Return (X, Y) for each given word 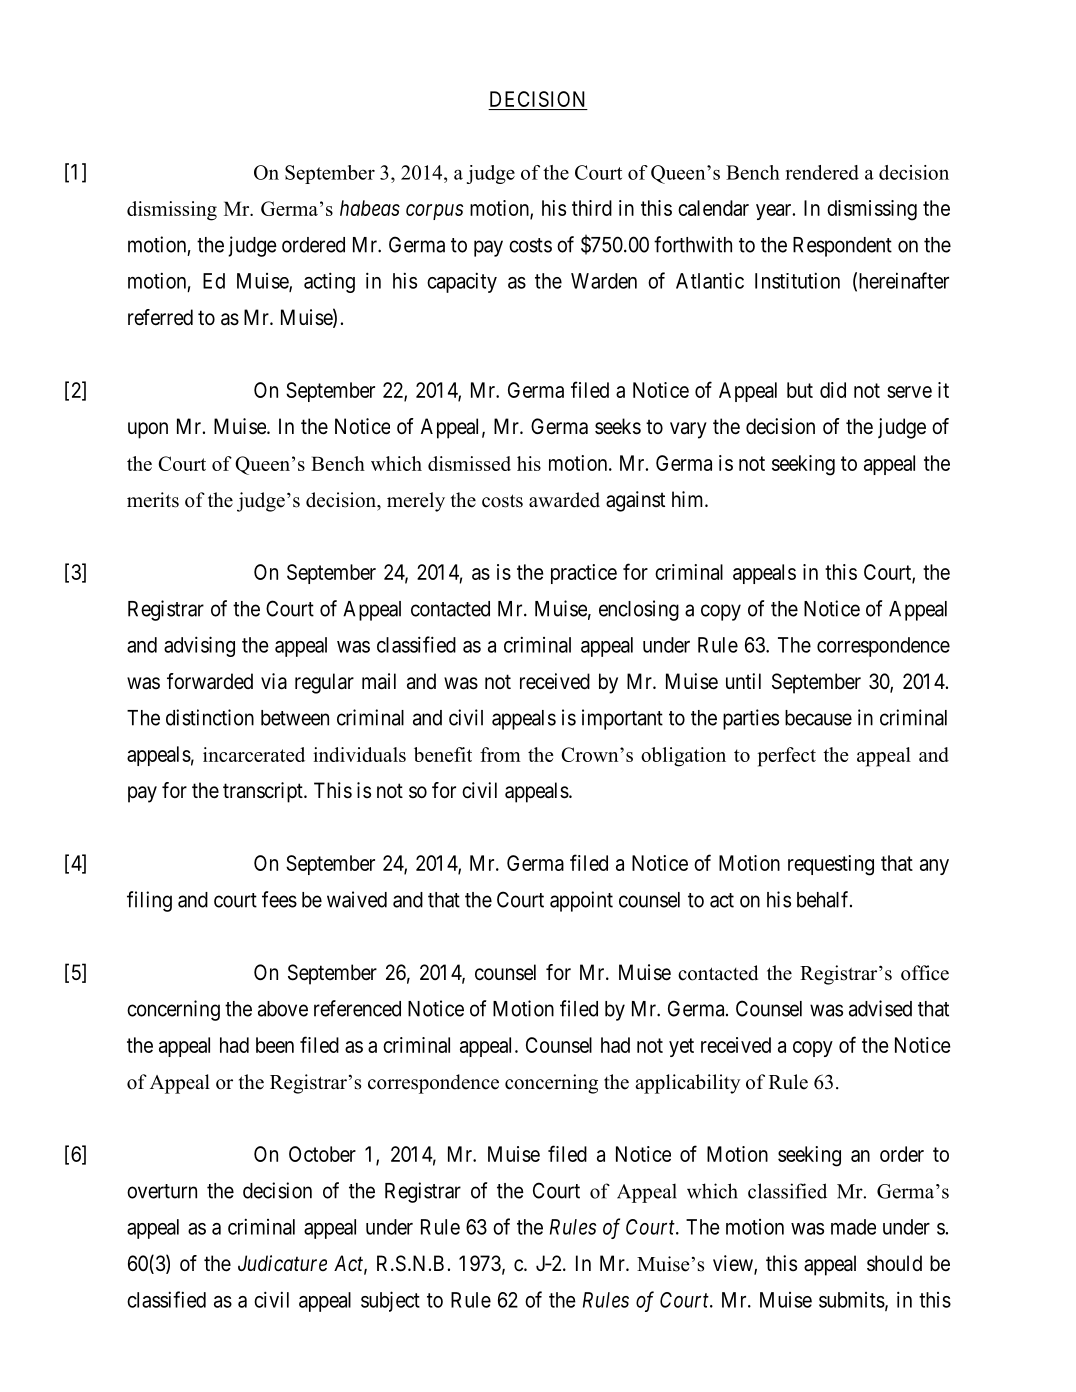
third (592, 208)
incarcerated (254, 754)
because (818, 718)
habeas (370, 208)
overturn (162, 1191)
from (500, 754)
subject (390, 1301)
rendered (822, 172)
